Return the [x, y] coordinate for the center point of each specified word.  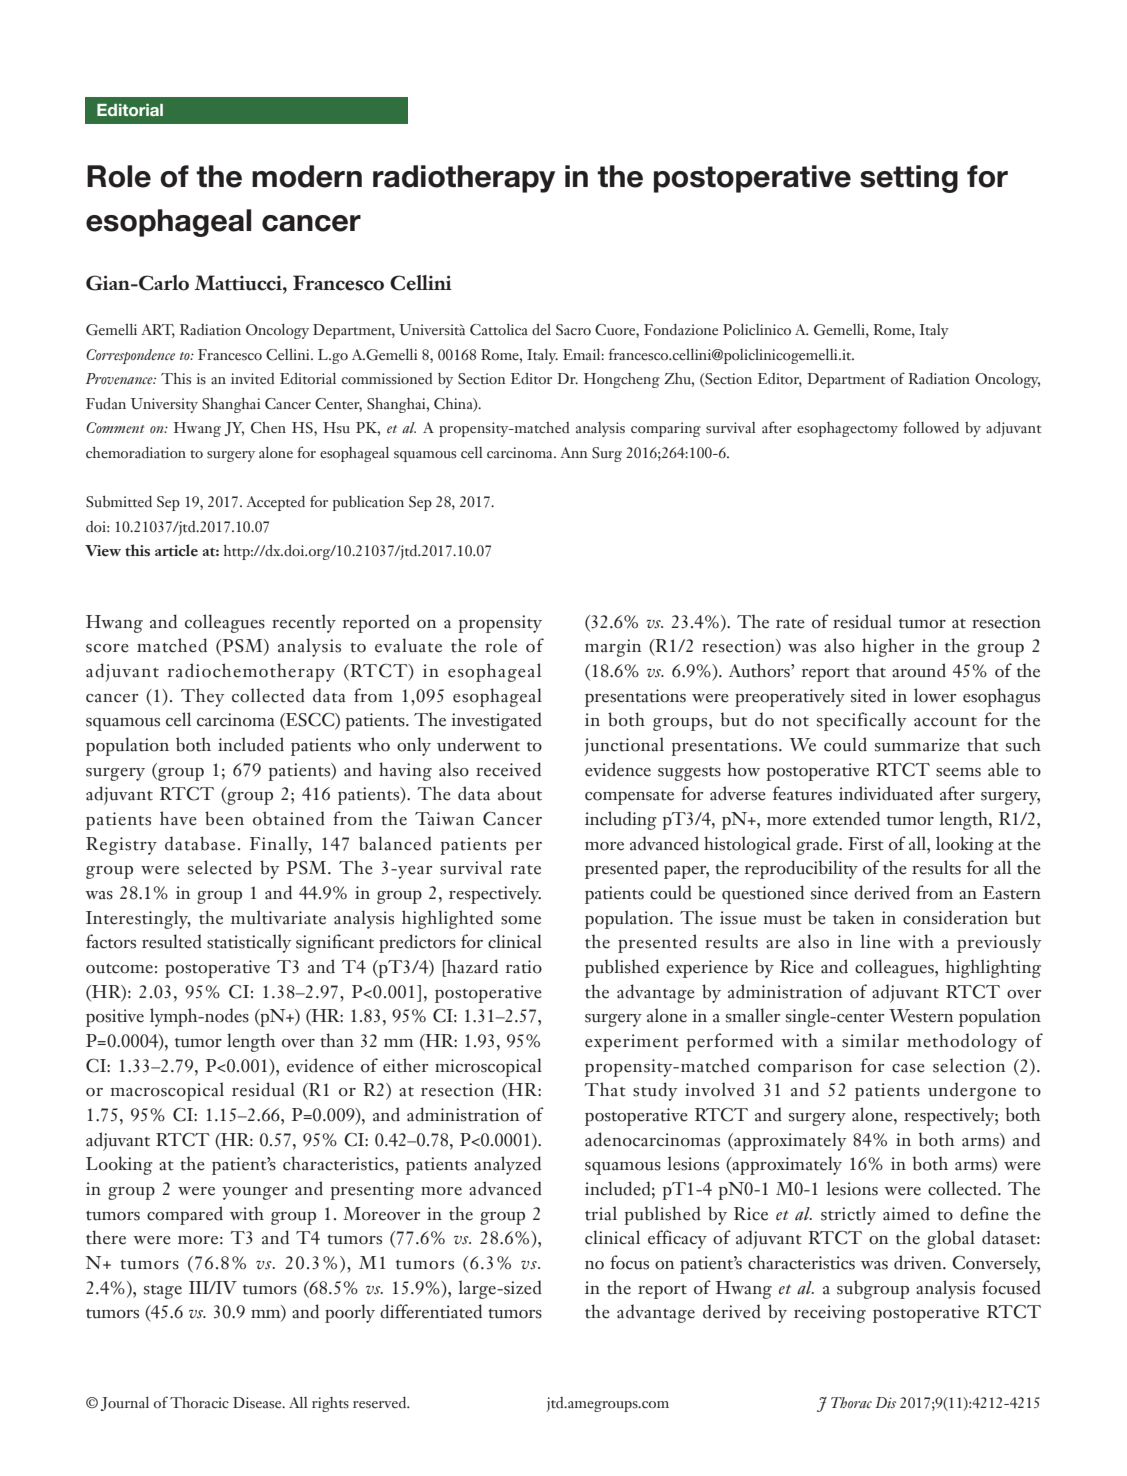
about [520, 793]
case [908, 1068]
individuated [886, 793]
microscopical [488, 1067]
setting [909, 179]
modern [307, 176]
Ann [574, 452]
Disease [258, 1403]
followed [931, 427]
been [224, 818]
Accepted [275, 503]
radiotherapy [464, 179]
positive [115, 1018]
